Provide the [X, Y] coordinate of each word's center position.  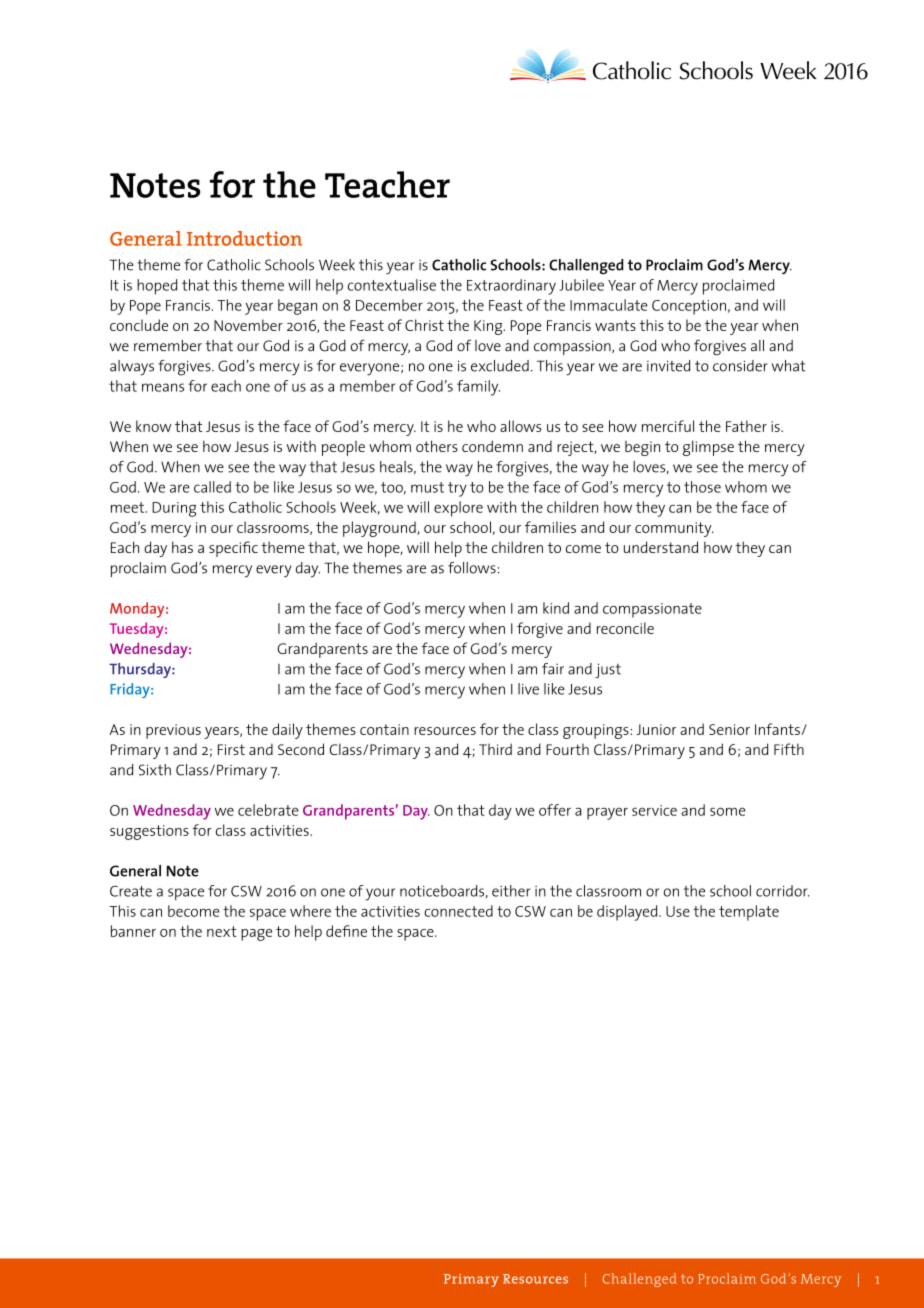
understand [661, 547]
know [153, 426]
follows [472, 568]
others [437, 446]
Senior [729, 729]
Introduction [244, 238]
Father [746, 426]
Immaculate [609, 305]
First [231, 749]
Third [495, 749]
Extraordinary [511, 287]
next [222, 931]
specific [233, 549]
